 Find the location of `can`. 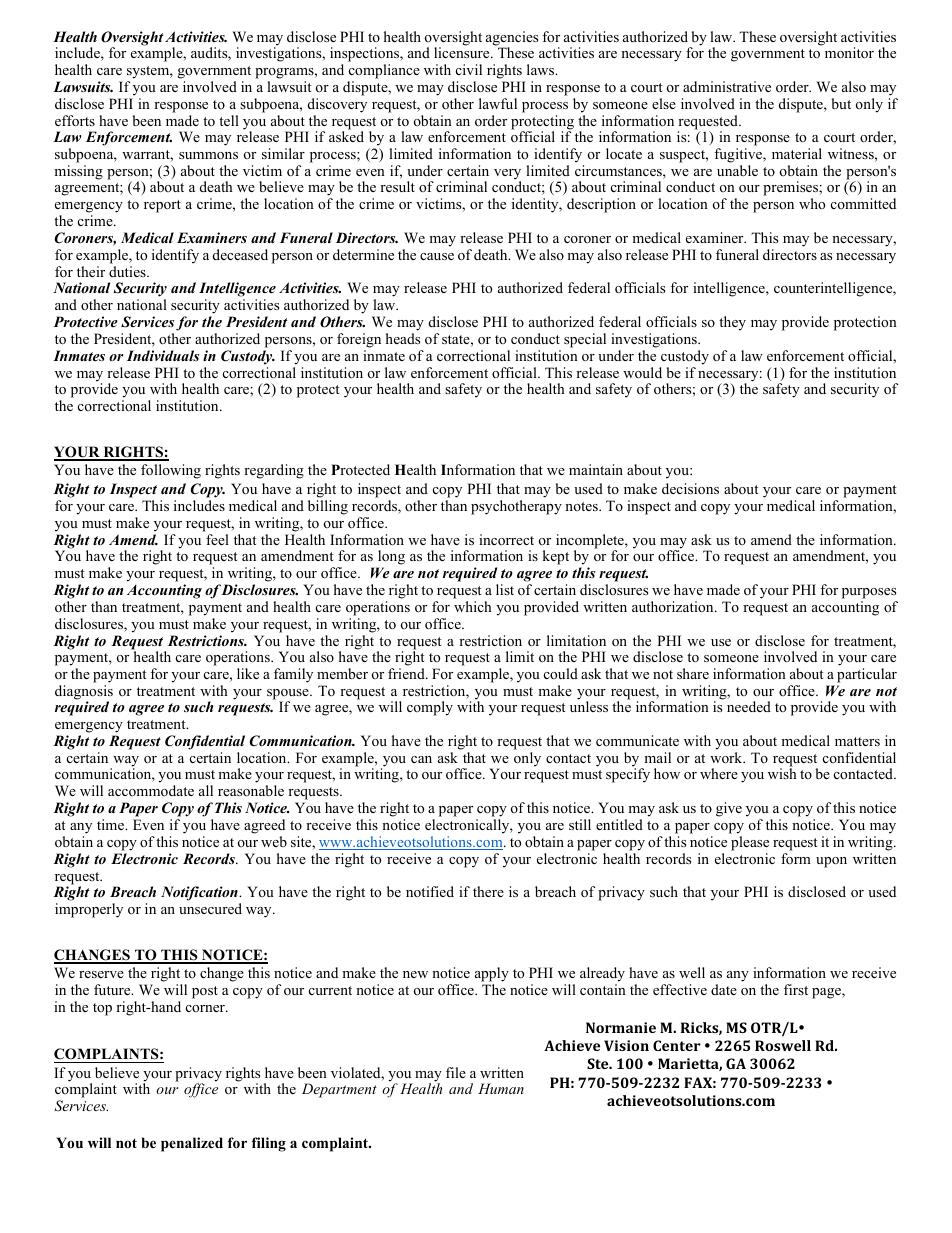

can is located at coordinates (421, 759).
